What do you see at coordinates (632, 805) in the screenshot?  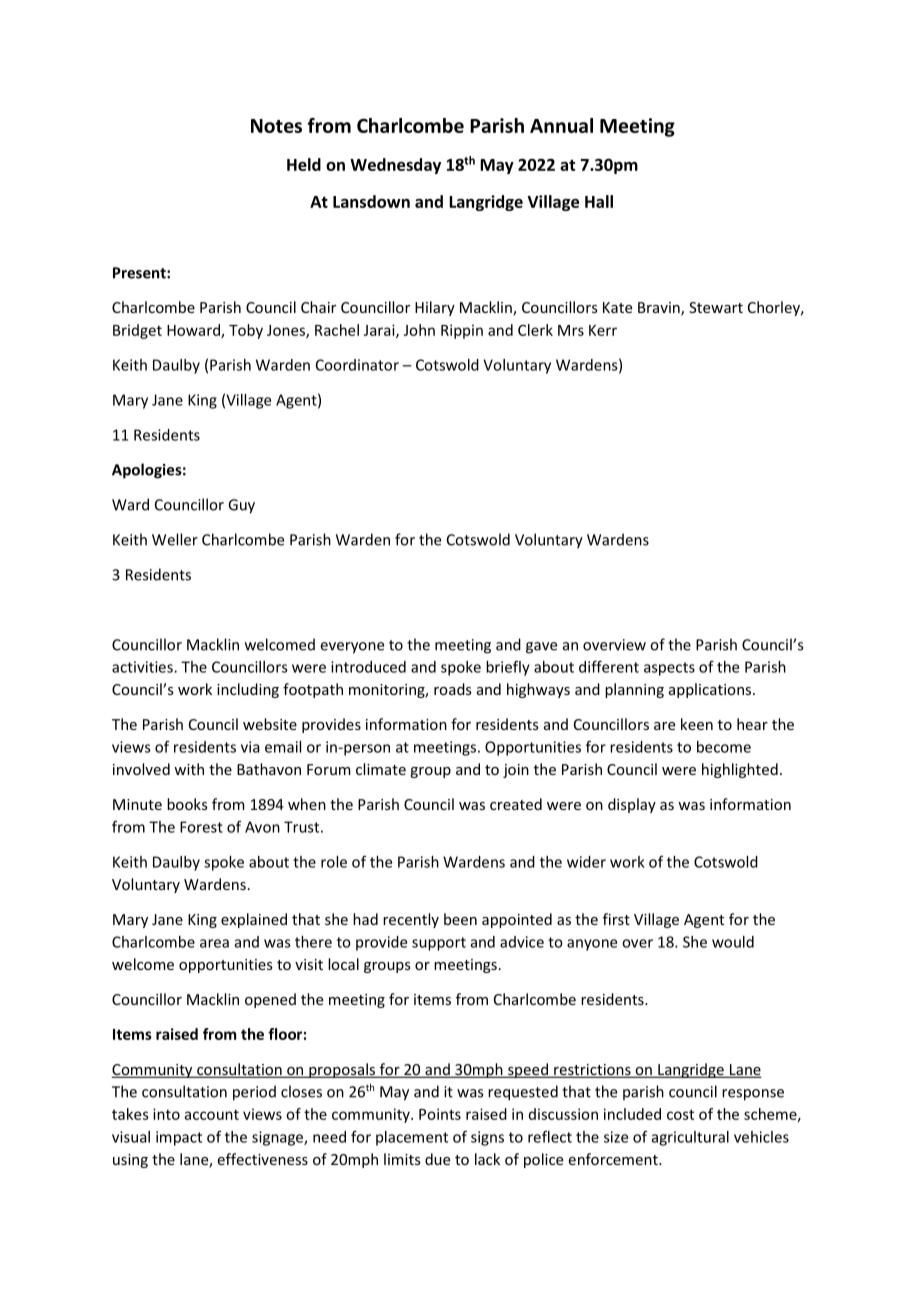 I see `display` at bounding box center [632, 805].
